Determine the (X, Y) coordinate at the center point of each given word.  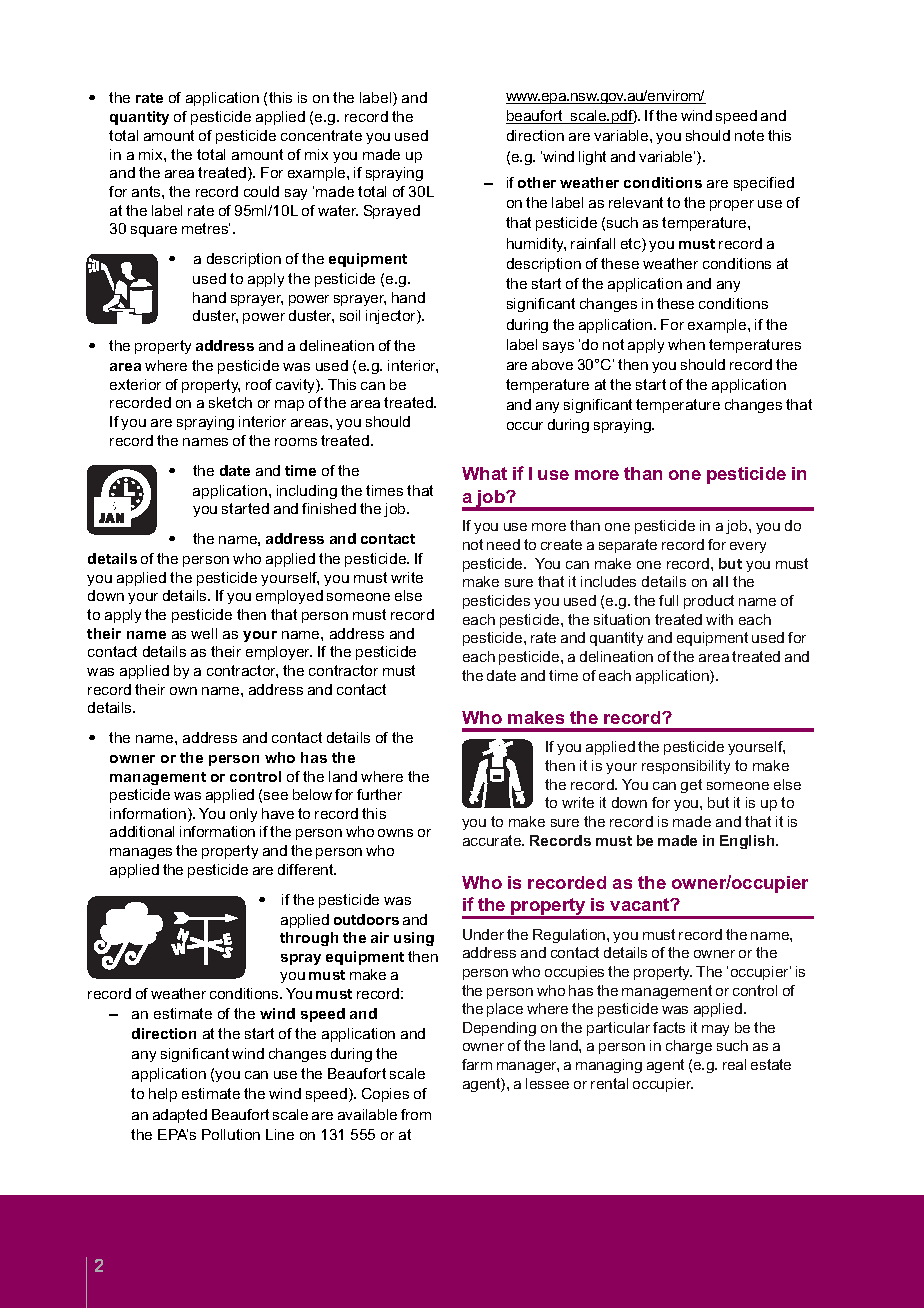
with (719, 619)
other (537, 182)
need (503, 544)
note (749, 135)
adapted (180, 1116)
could (261, 191)
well (204, 633)
